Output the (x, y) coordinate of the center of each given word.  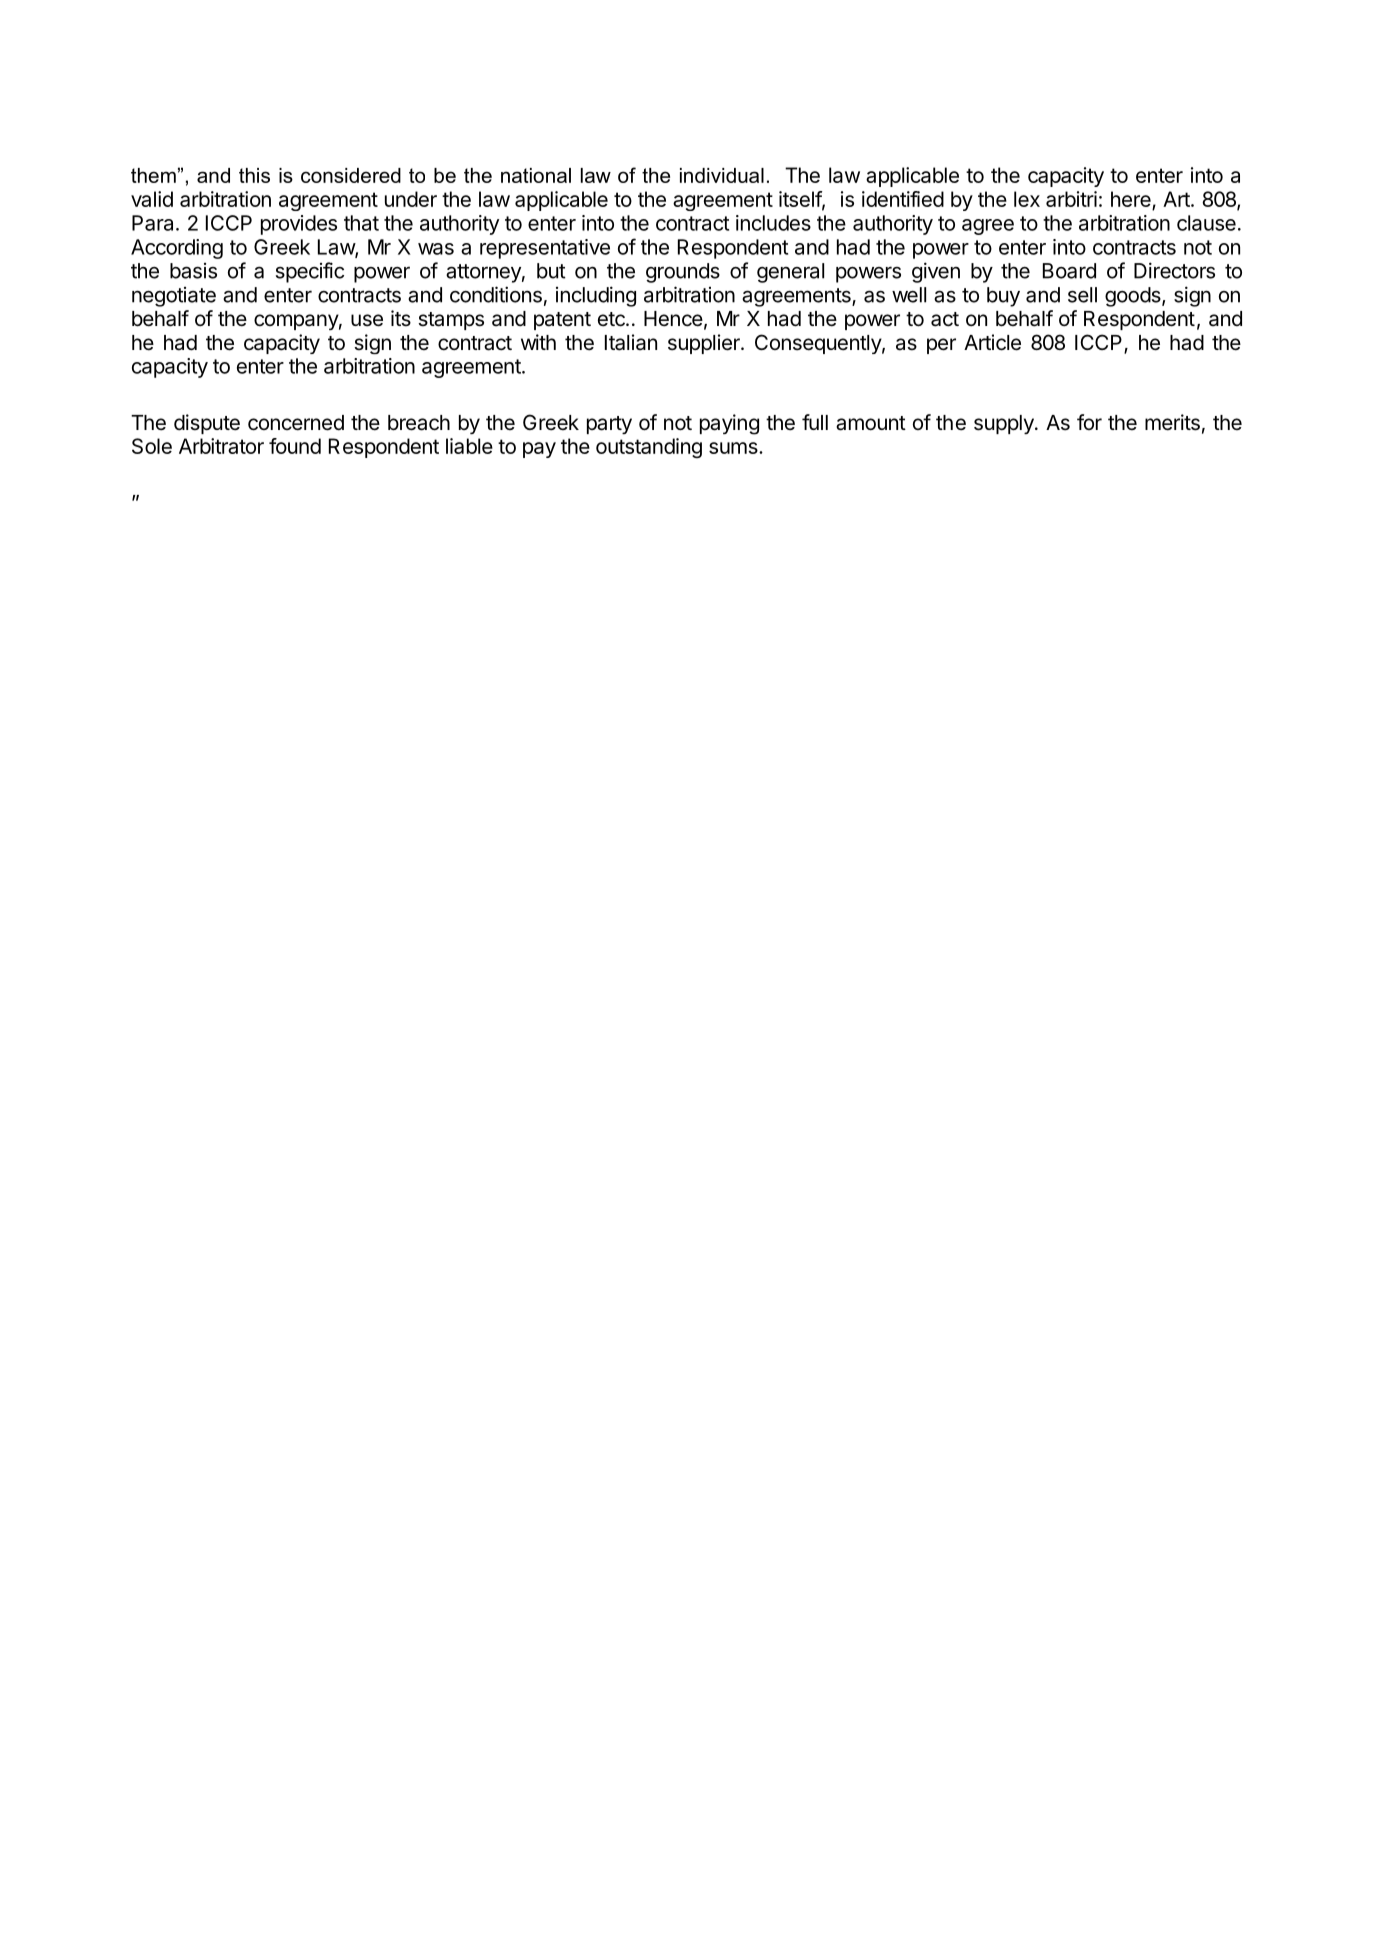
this (254, 175)
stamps (451, 321)
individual (722, 175)
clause (1206, 223)
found (295, 446)
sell (1082, 295)
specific (310, 272)
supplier (705, 344)
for (1089, 422)
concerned (296, 423)
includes (773, 223)
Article (992, 342)
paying (729, 424)
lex (1027, 199)
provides (299, 225)
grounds (683, 273)
